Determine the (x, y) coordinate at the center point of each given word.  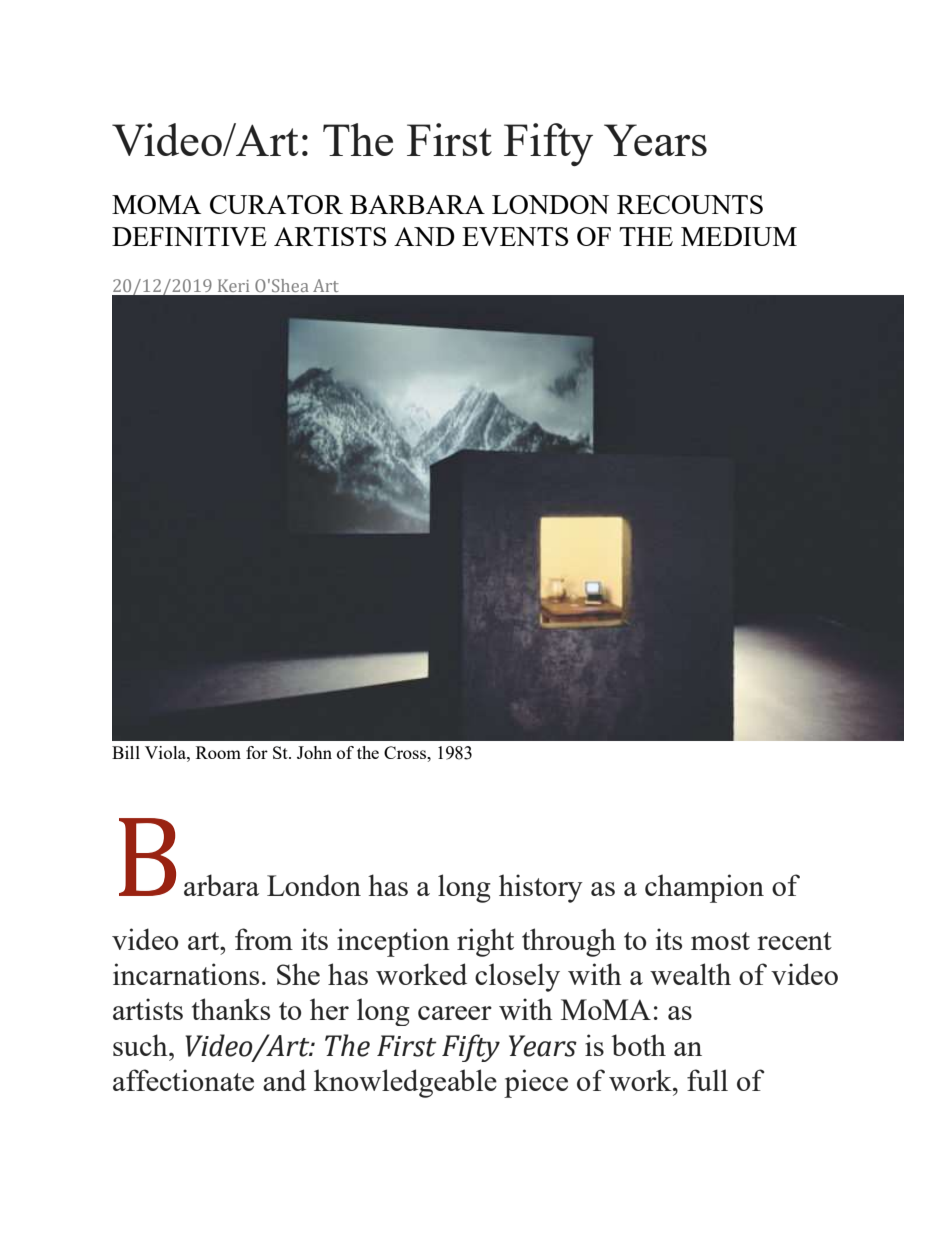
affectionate (183, 1080)
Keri (233, 285)
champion (704, 888)
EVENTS (515, 236)
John (314, 752)
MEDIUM (739, 236)
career (455, 1013)
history (541, 888)
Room (218, 752)
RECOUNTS (690, 204)
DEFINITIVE (189, 236)
